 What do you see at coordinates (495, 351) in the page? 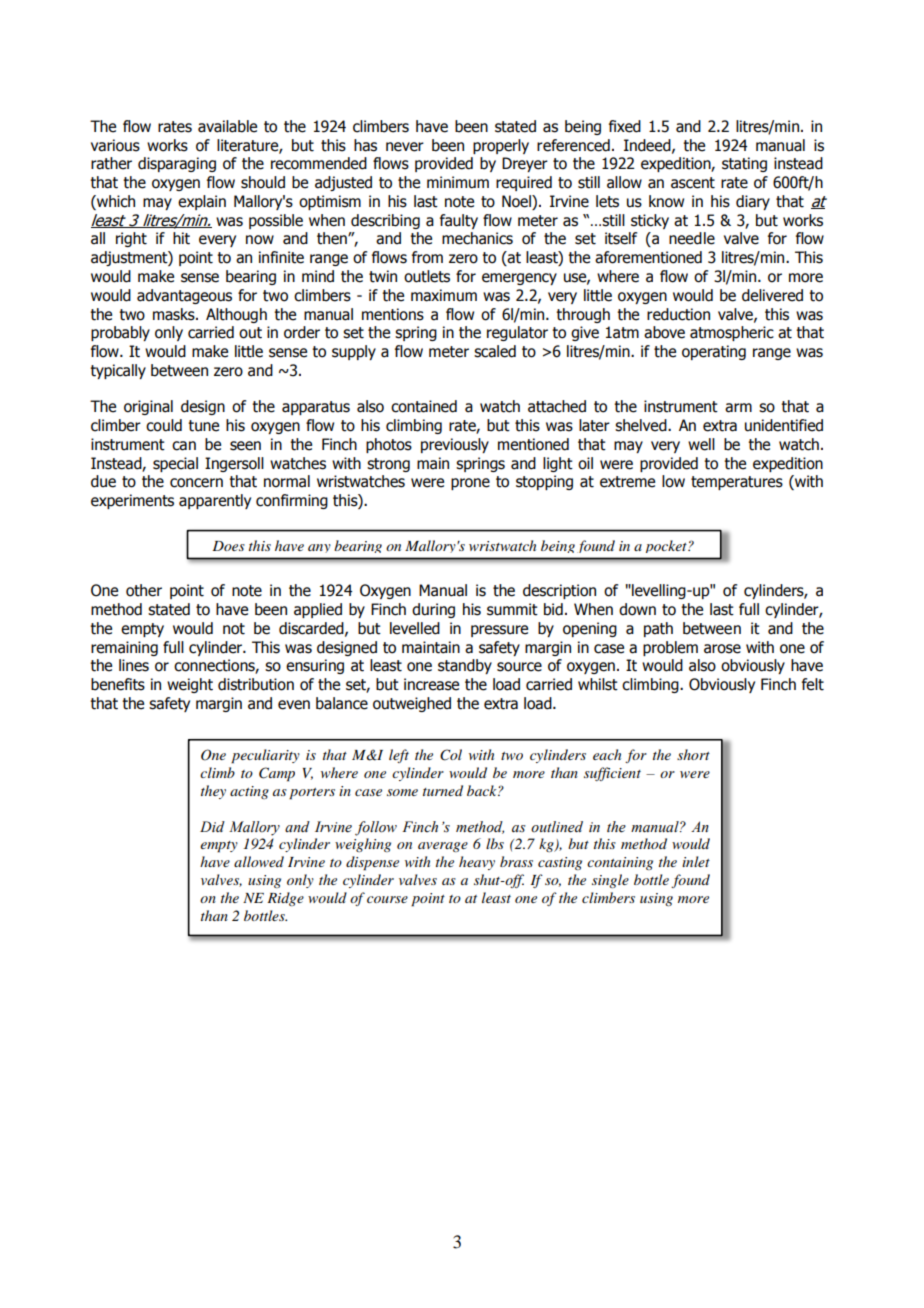
I see `scaled` at bounding box center [495, 351].
